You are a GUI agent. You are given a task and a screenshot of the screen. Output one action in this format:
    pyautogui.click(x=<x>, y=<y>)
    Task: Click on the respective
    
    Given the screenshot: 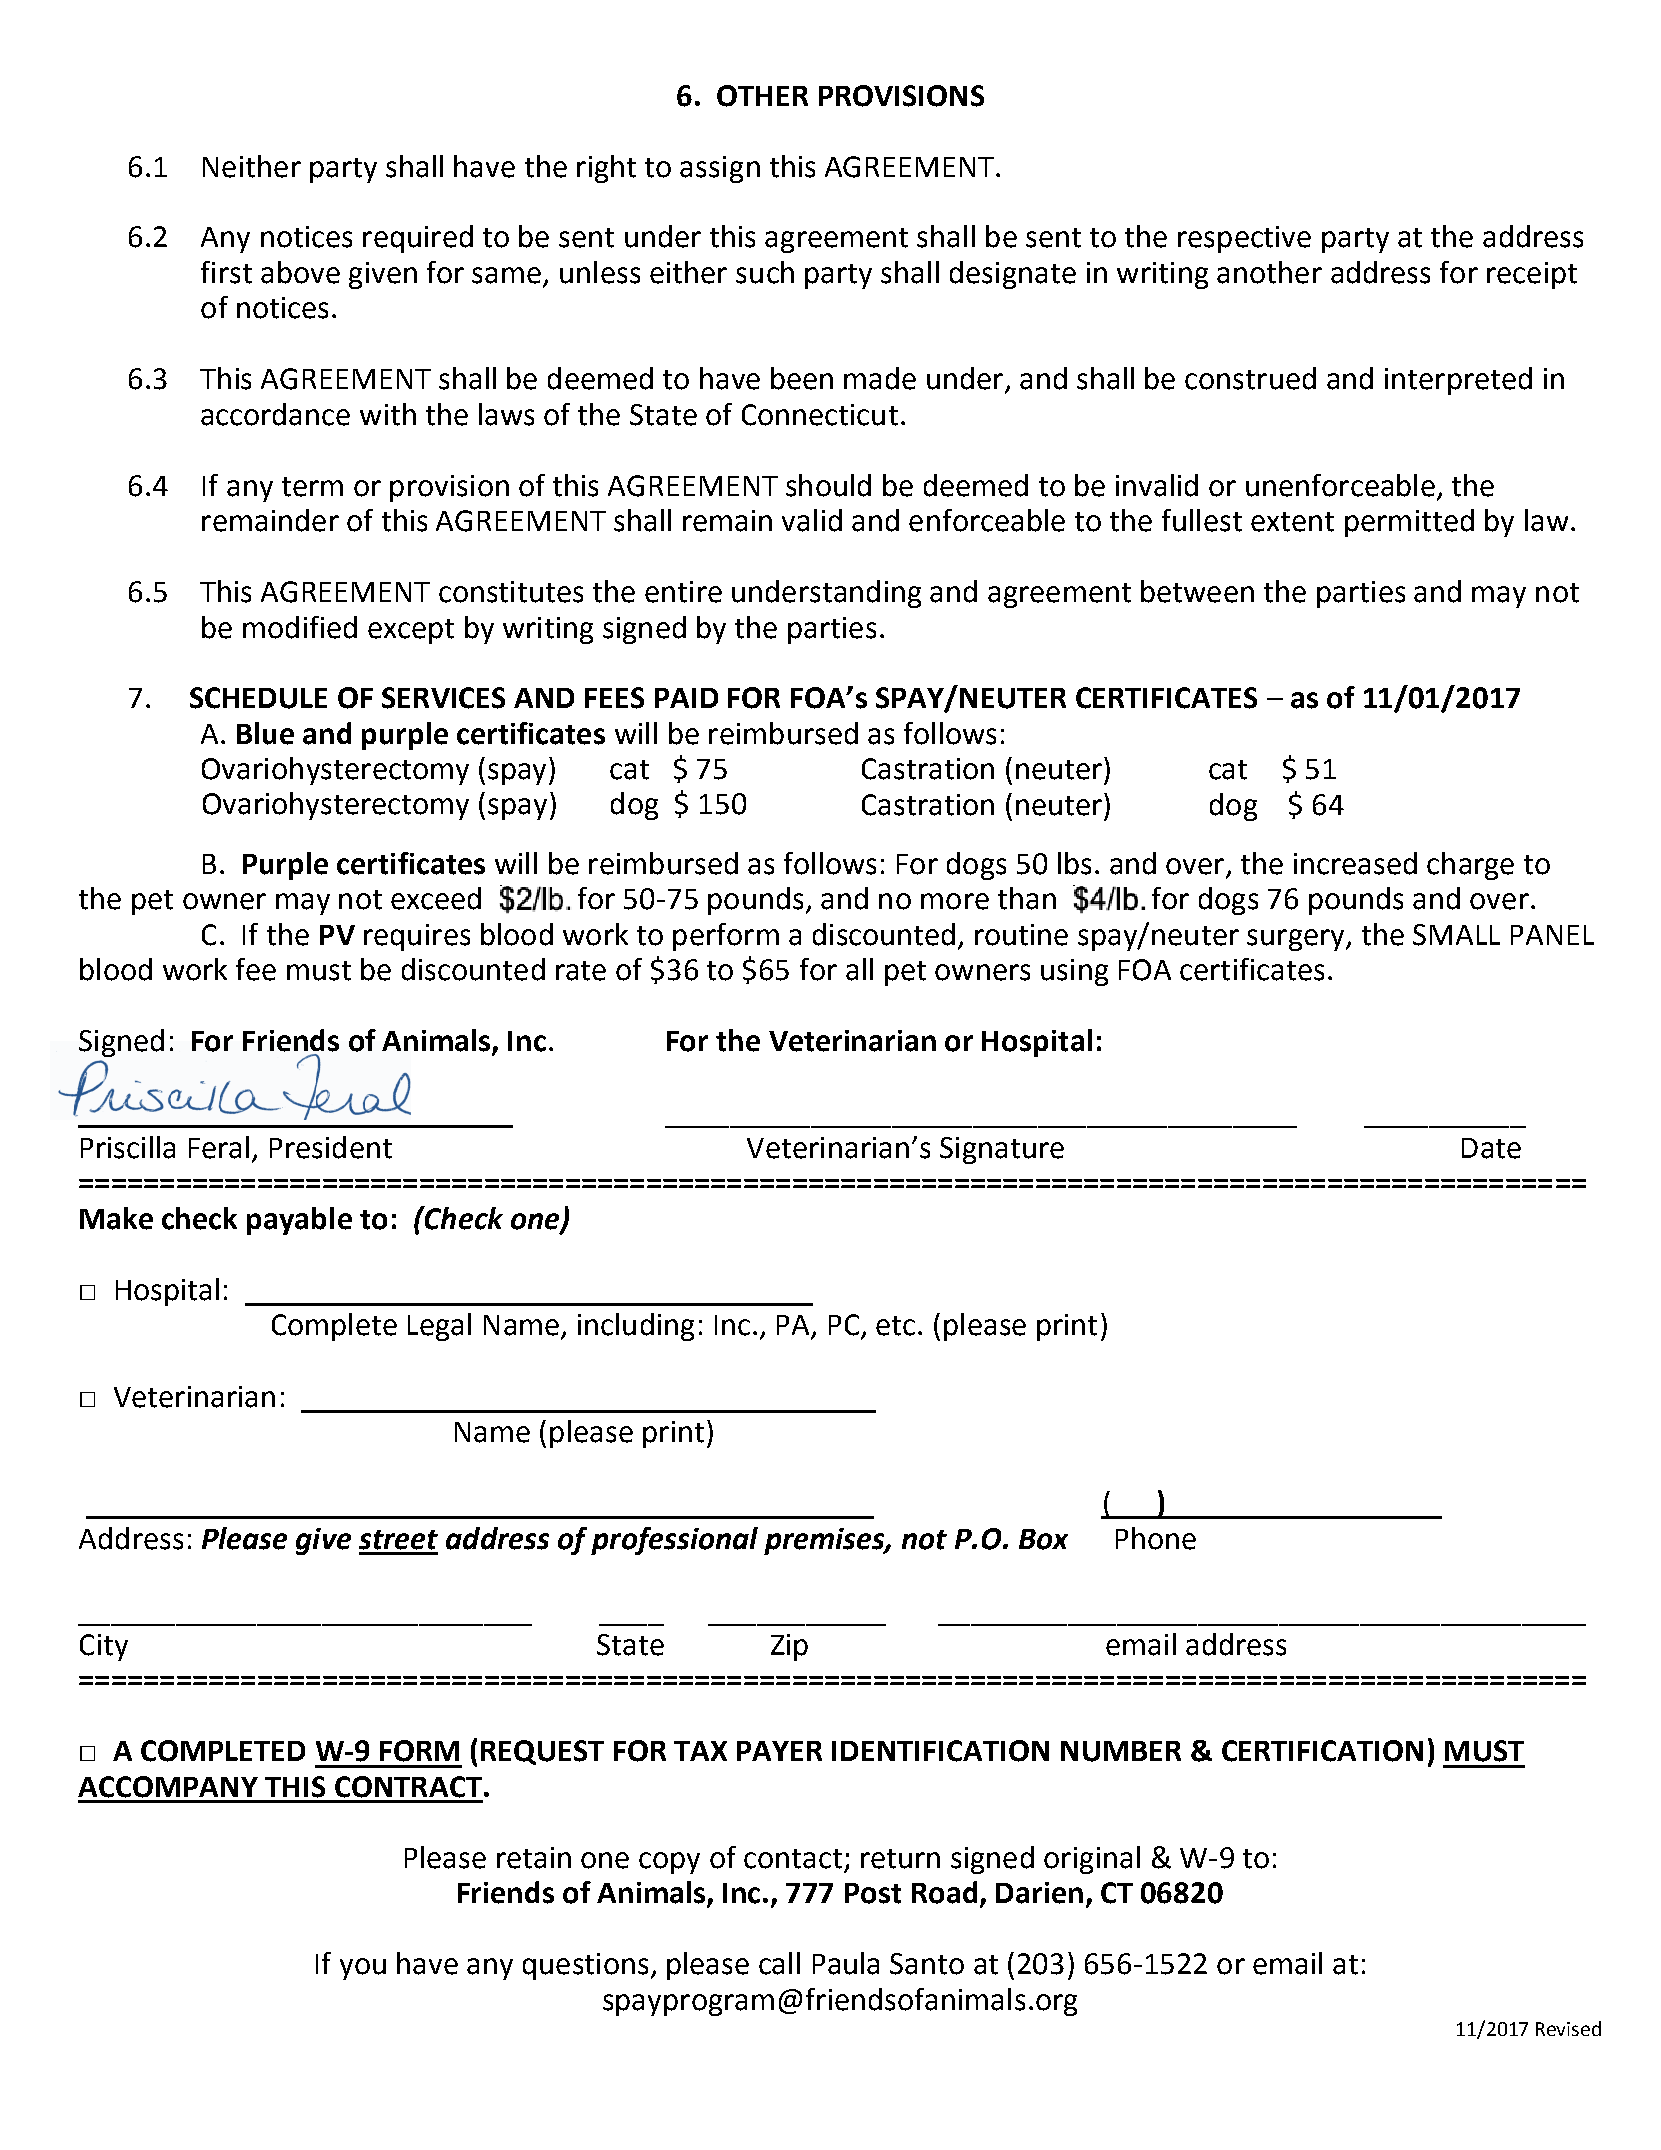 What is the action you would take?
    pyautogui.click(x=1244, y=239)
